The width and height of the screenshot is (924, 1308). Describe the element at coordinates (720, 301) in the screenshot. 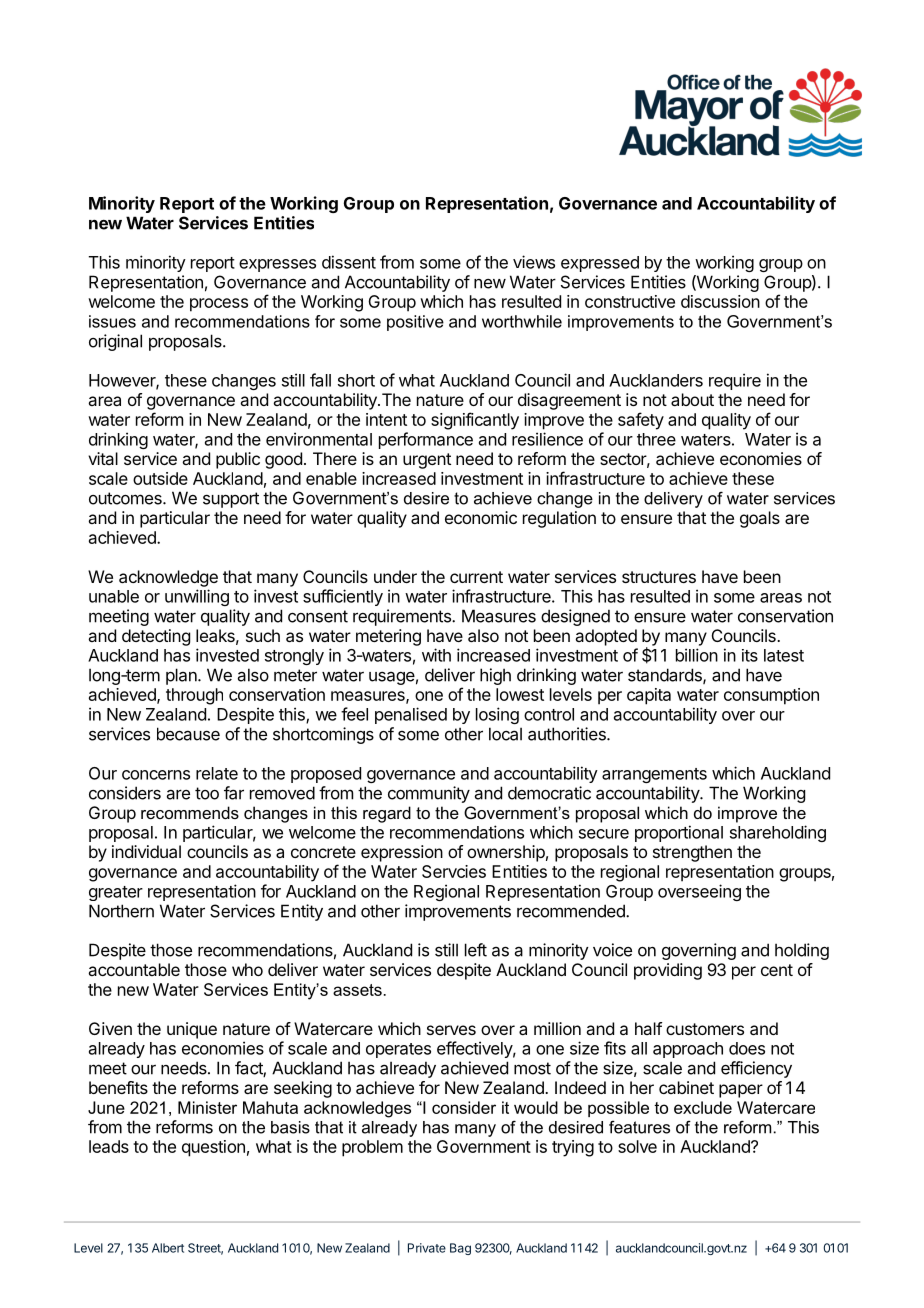

I see `discussion` at that location.
